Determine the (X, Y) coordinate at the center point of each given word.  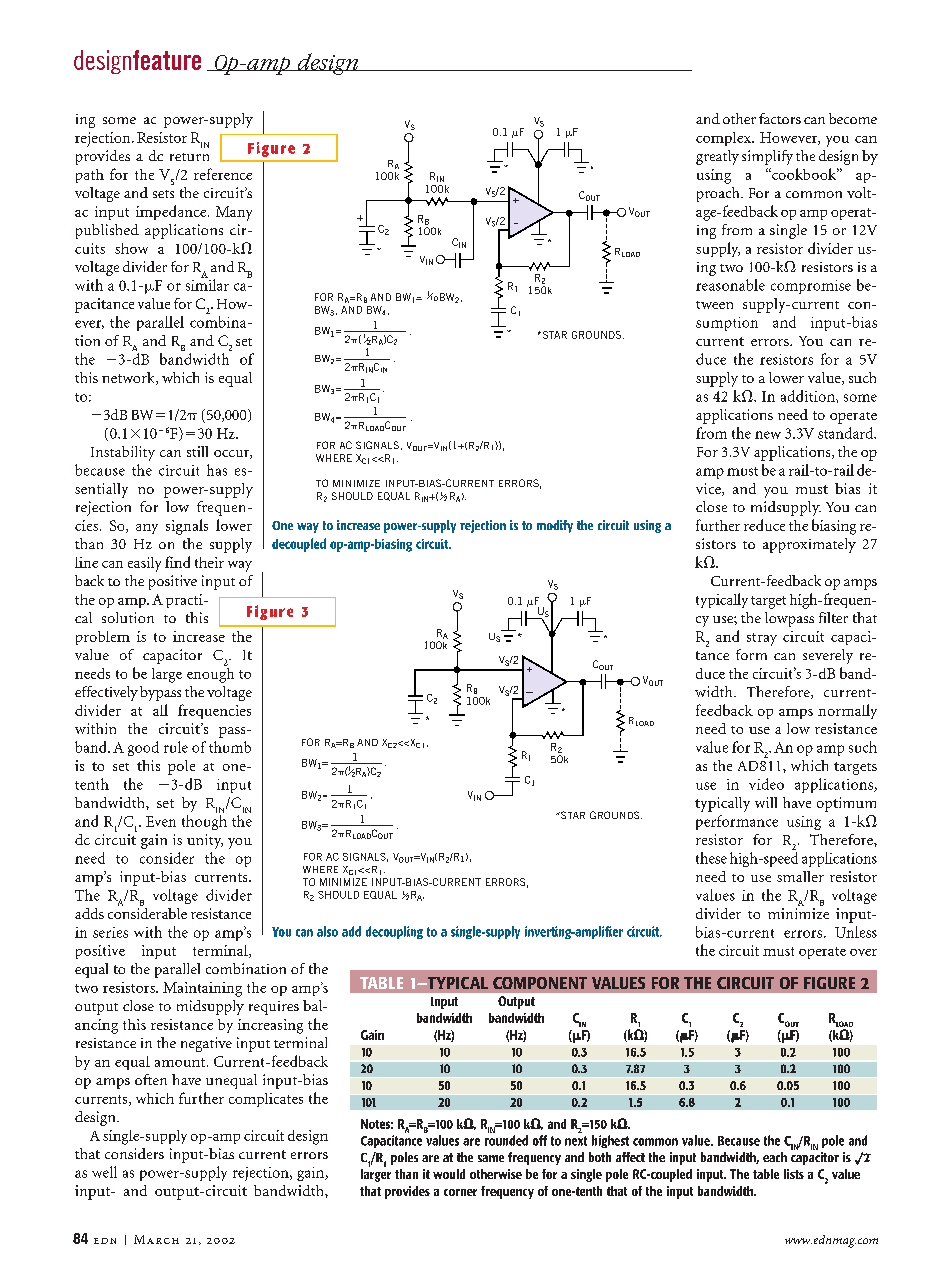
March (156, 1239)
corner (460, 1192)
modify (555, 526)
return (189, 157)
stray (762, 639)
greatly (717, 157)
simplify (767, 157)
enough (210, 674)
